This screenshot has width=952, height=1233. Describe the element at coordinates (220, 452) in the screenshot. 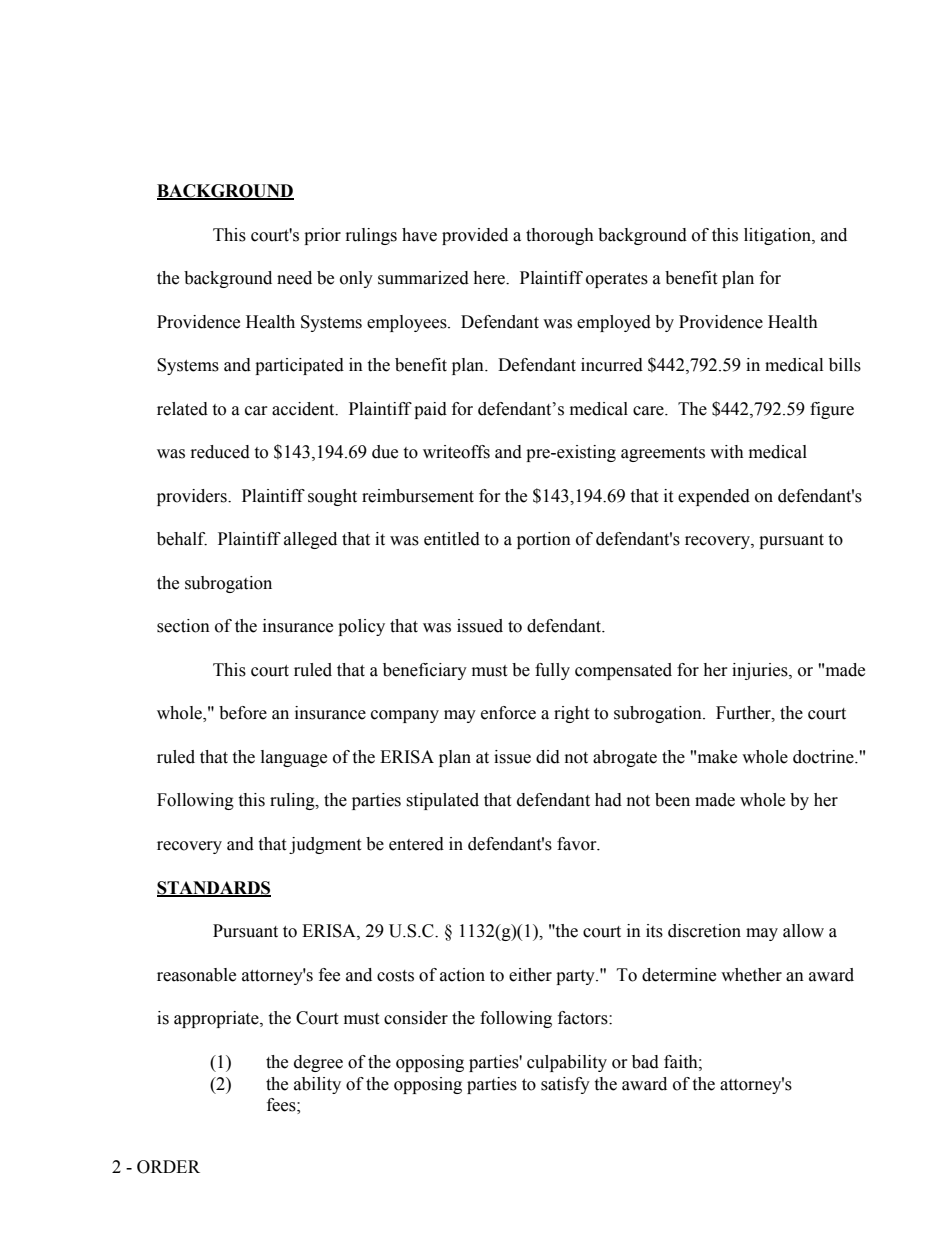

I see `reduced` at that location.
